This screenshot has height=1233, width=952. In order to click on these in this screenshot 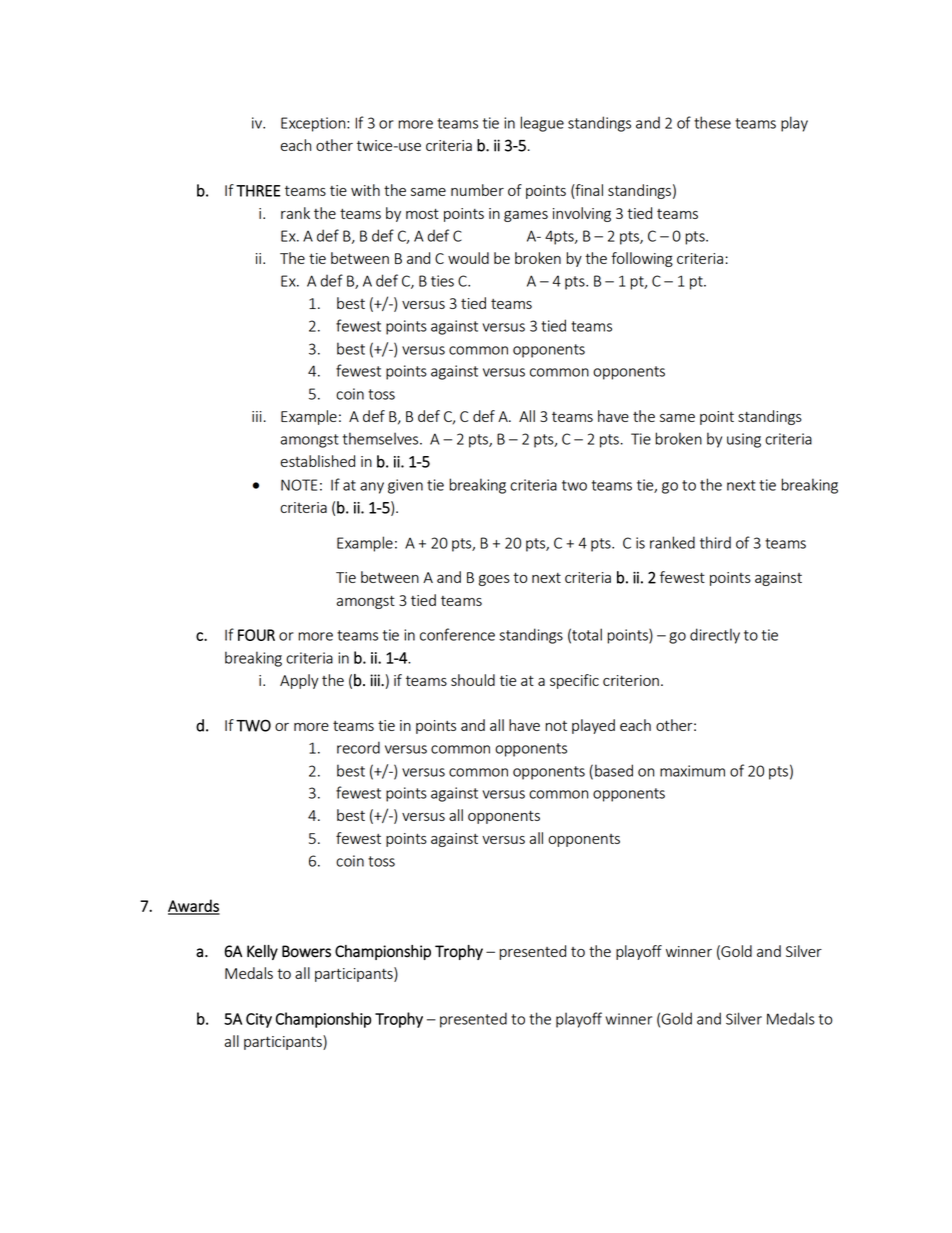, I will do `click(712, 122)`.
